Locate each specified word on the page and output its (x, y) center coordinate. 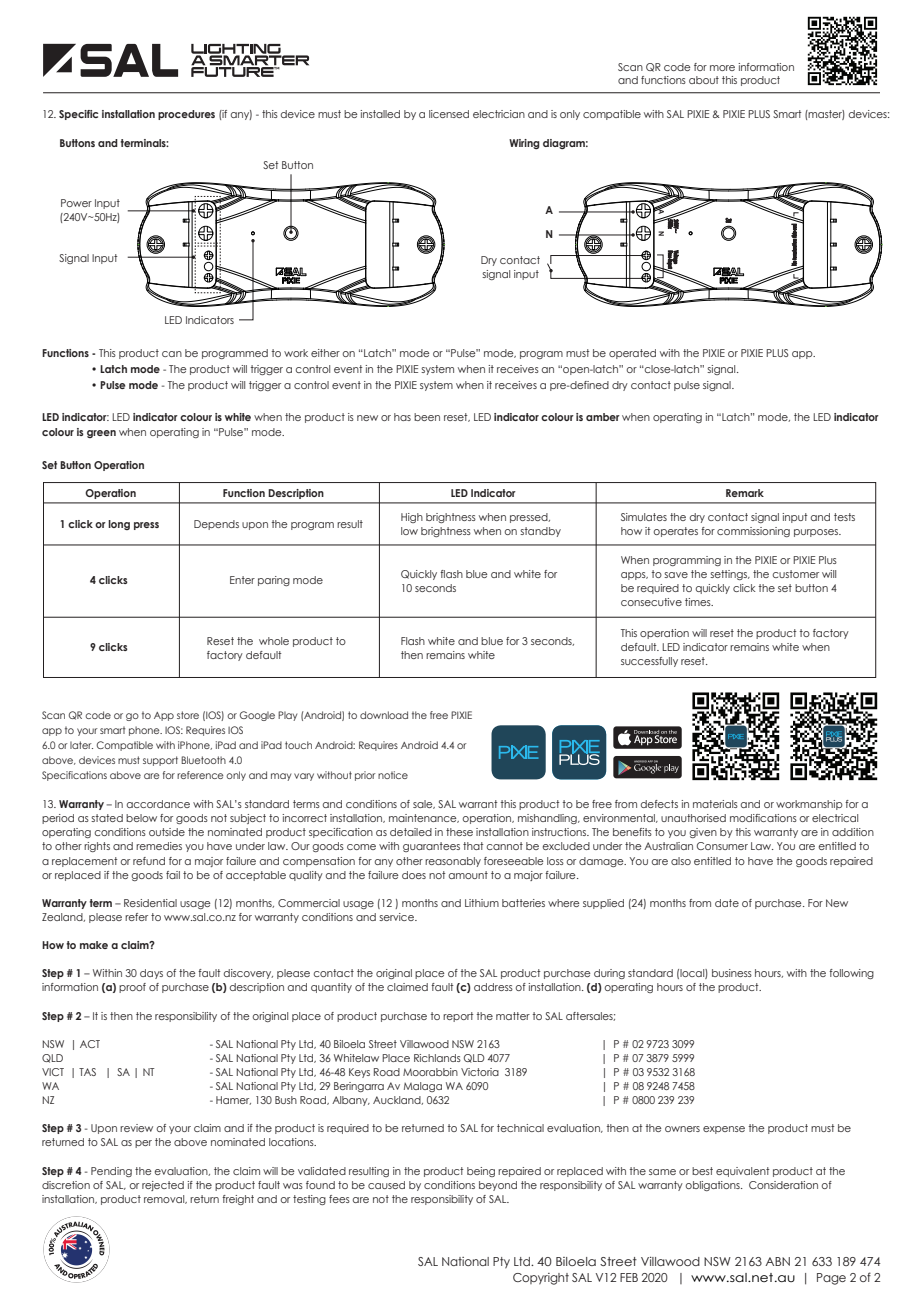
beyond (498, 1186)
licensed (449, 114)
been (427, 417)
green (101, 434)
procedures (186, 115)
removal (165, 1199)
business (732, 973)
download (384, 715)
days (151, 974)
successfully (649, 662)
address (493, 987)
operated (632, 354)
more (722, 68)
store (188, 715)
